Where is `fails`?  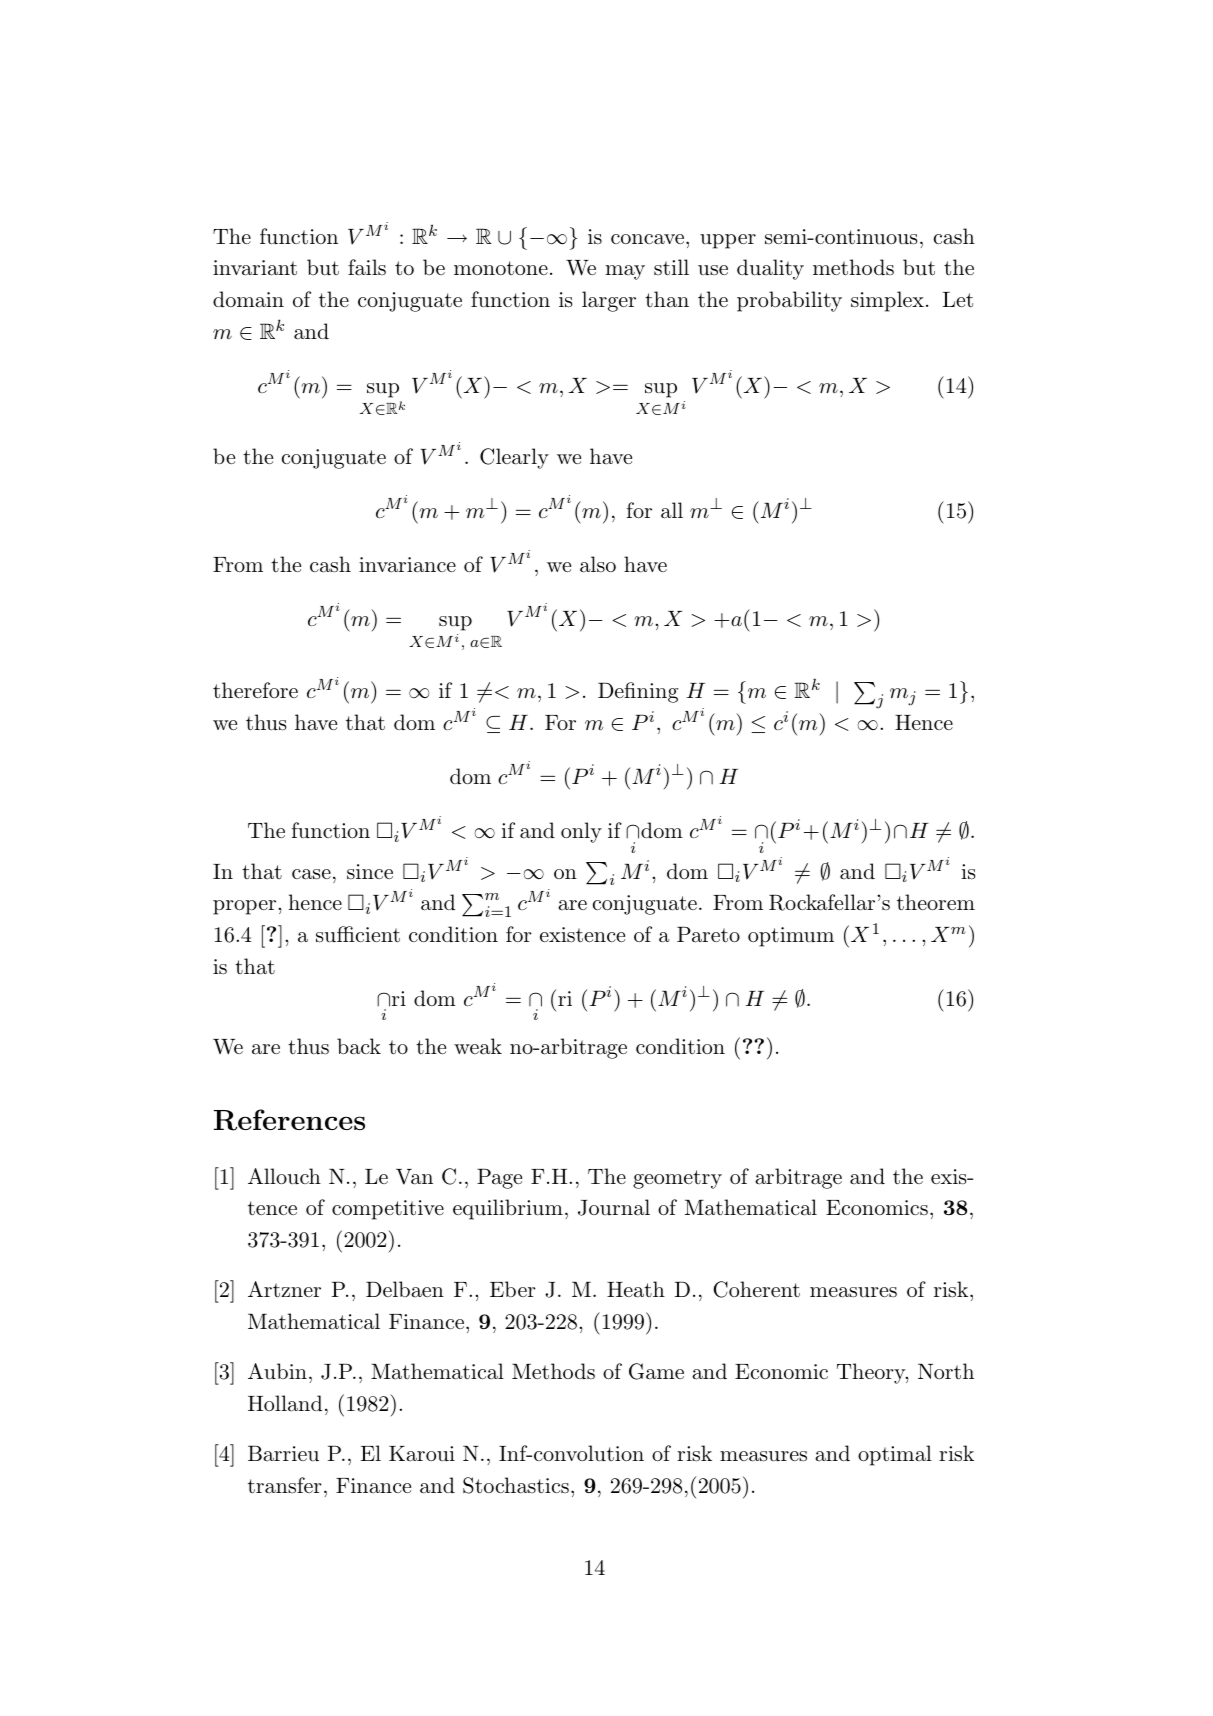 fails is located at coordinates (367, 267).
